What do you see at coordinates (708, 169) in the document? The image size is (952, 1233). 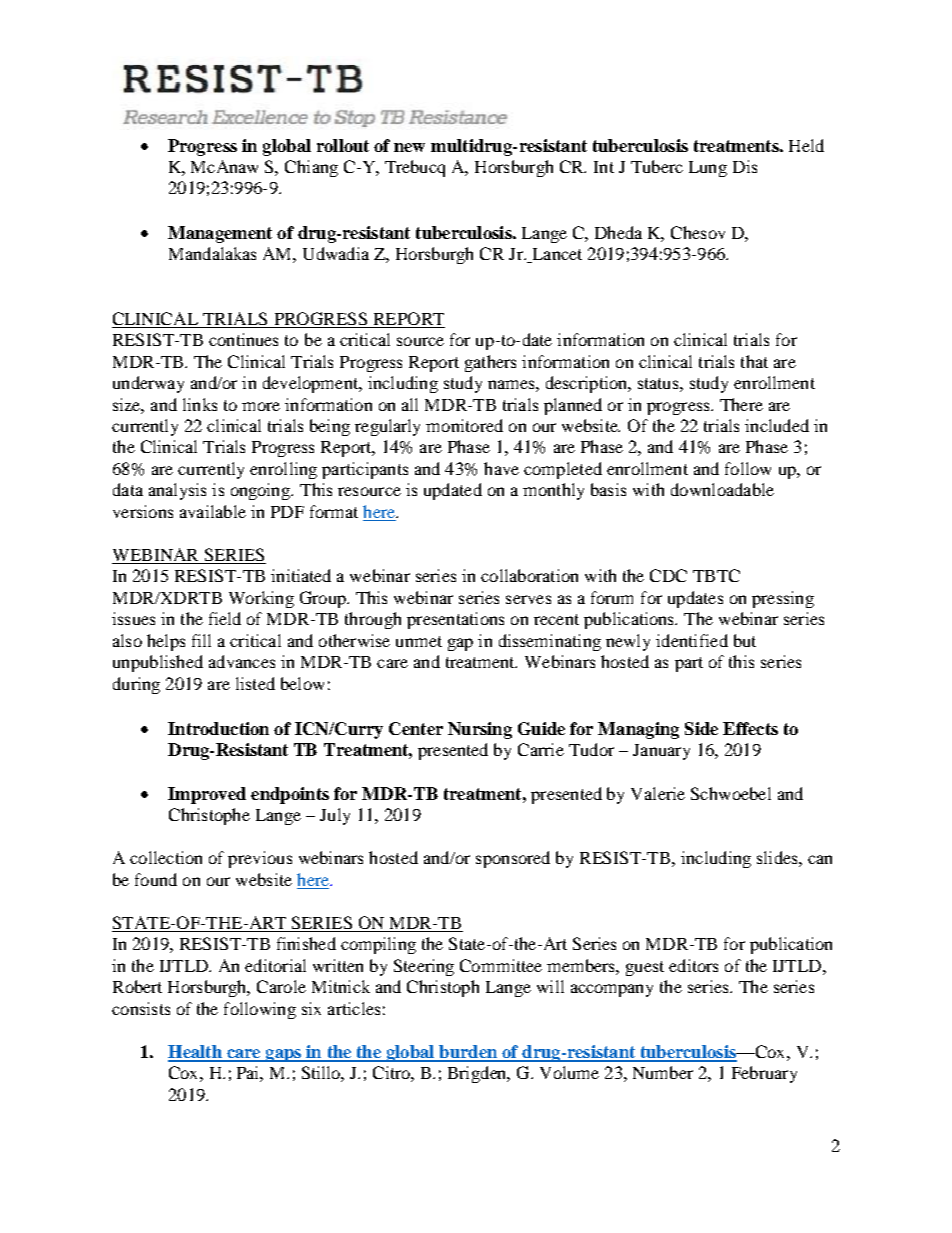 I see `Lung` at bounding box center [708, 169].
